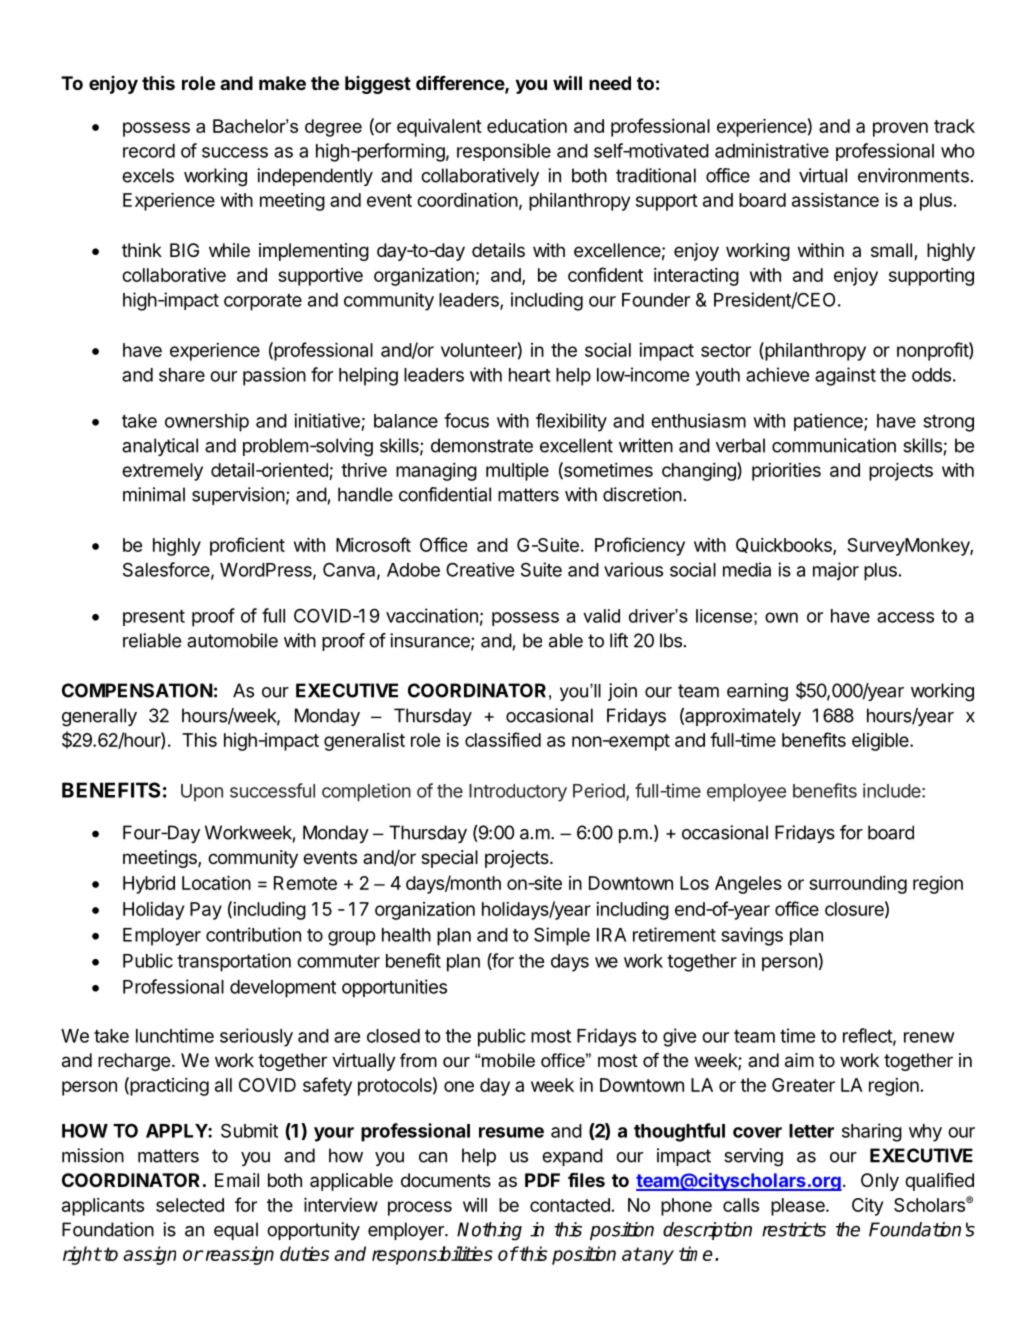  What do you see at coordinates (137, 690) in the page?
I see `COMPENSATION` at bounding box center [137, 690].
